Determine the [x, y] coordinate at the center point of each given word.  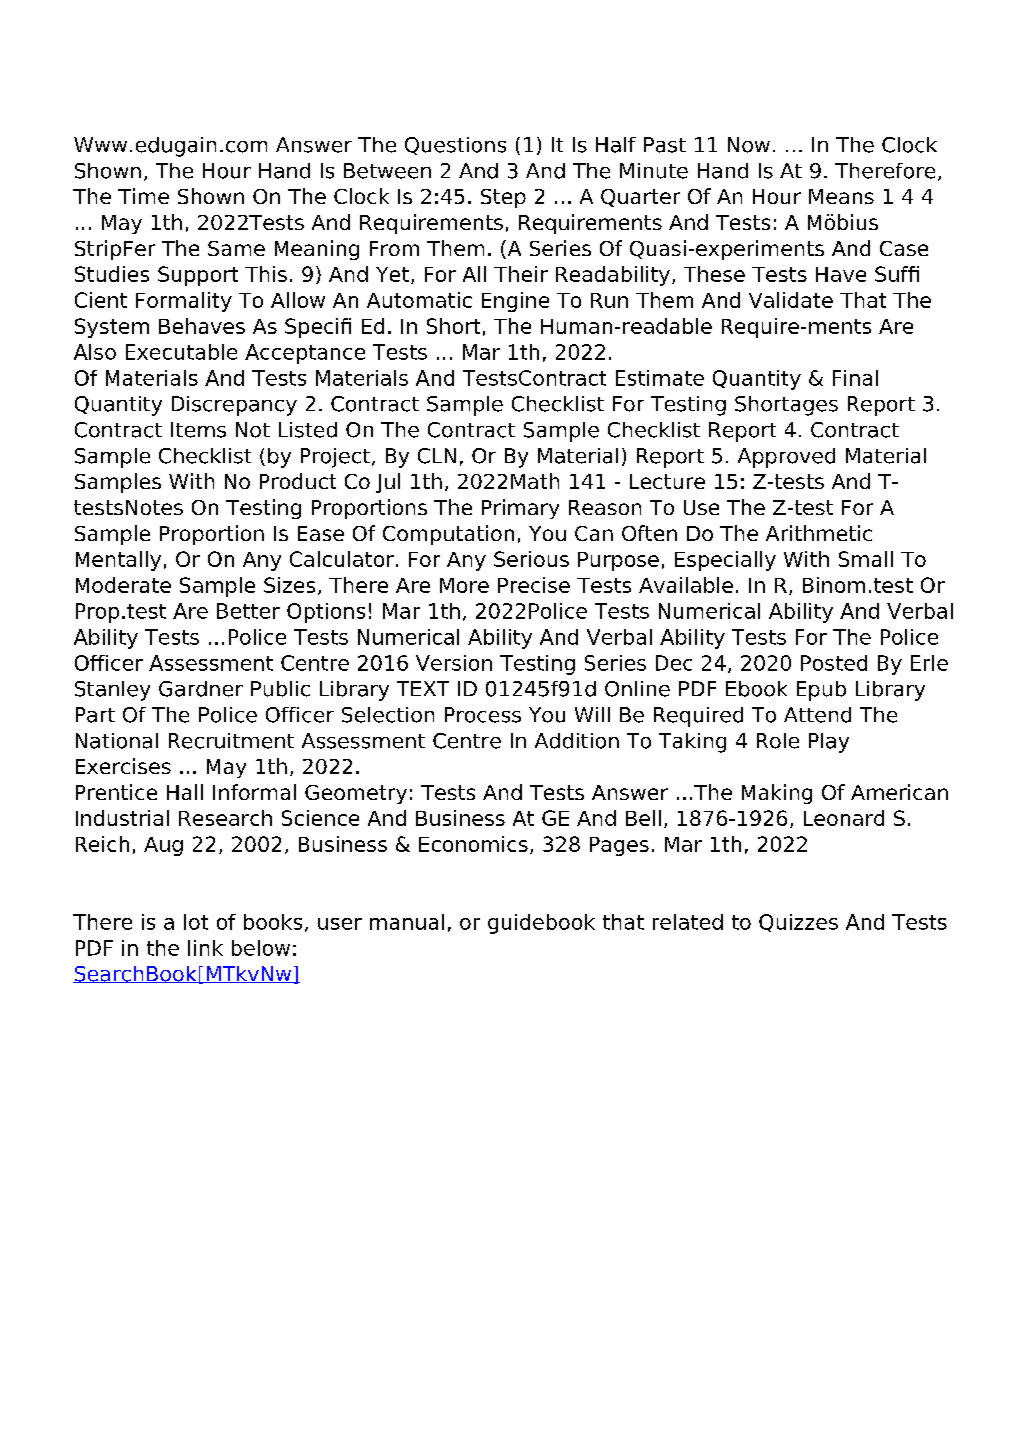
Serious [531, 559]
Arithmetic [819, 533]
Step [503, 198]
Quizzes [798, 923]
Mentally [118, 561]
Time [143, 196]
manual [407, 922]
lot [196, 922]
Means [841, 196]
